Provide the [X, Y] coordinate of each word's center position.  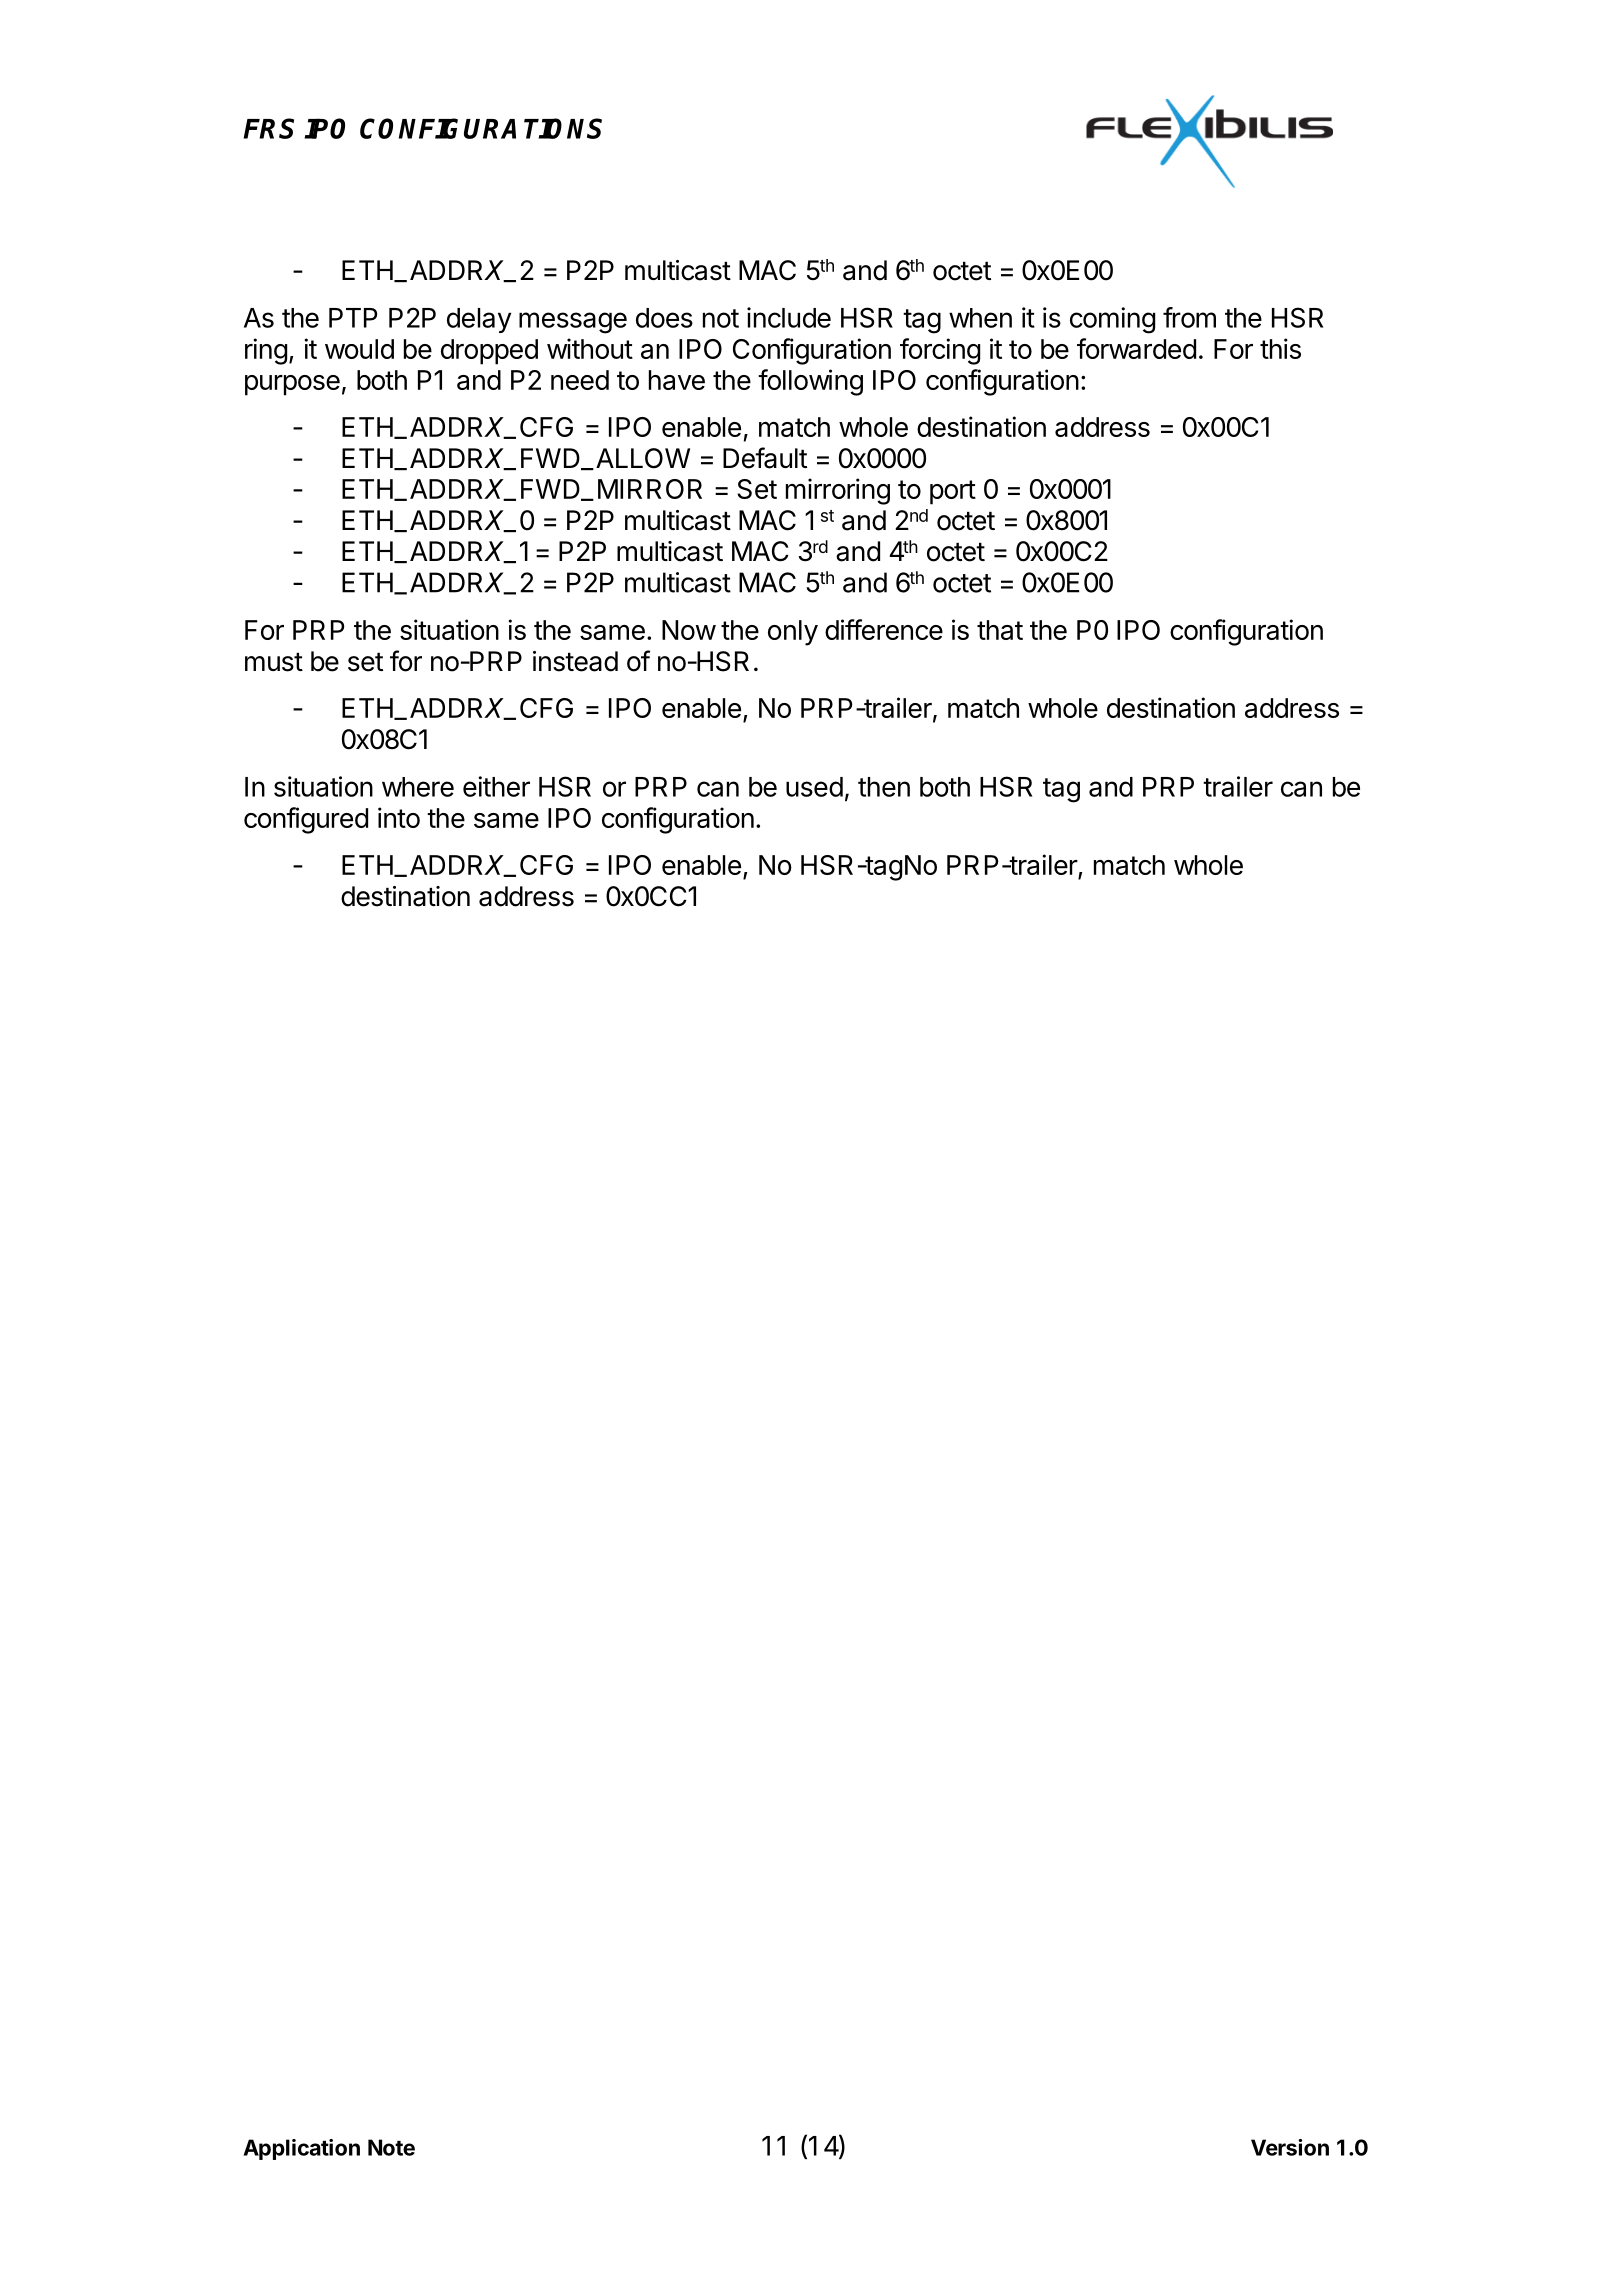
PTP [353, 318]
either [496, 786]
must [274, 662]
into [399, 817]
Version [1290, 2147]
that [1000, 630]
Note [391, 2147]
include [789, 317]
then [884, 787]
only [793, 633]
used [814, 787]
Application [301, 2149]
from [1189, 317]
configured [306, 820]
